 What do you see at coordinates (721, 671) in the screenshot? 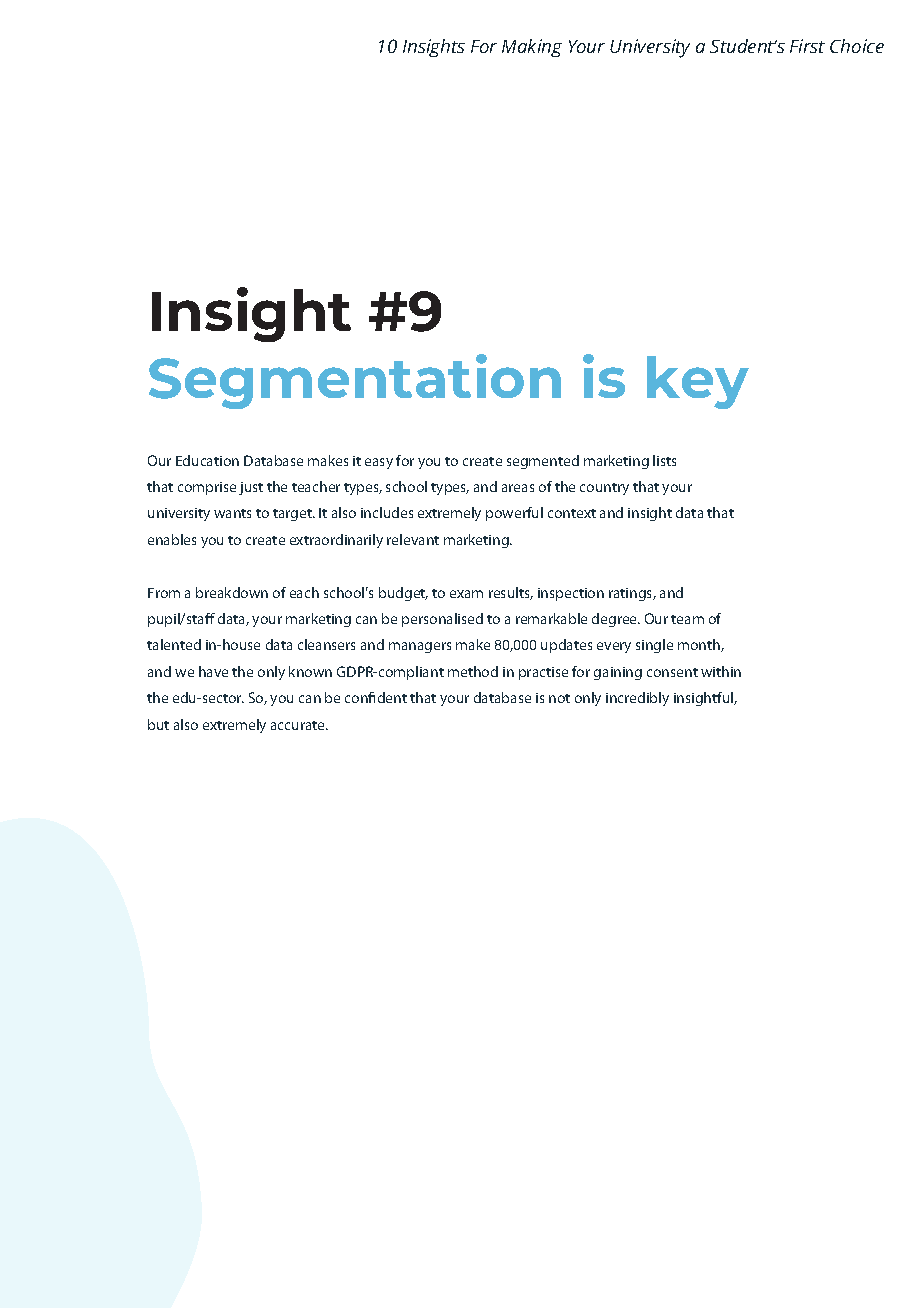
I see `within` at bounding box center [721, 671].
